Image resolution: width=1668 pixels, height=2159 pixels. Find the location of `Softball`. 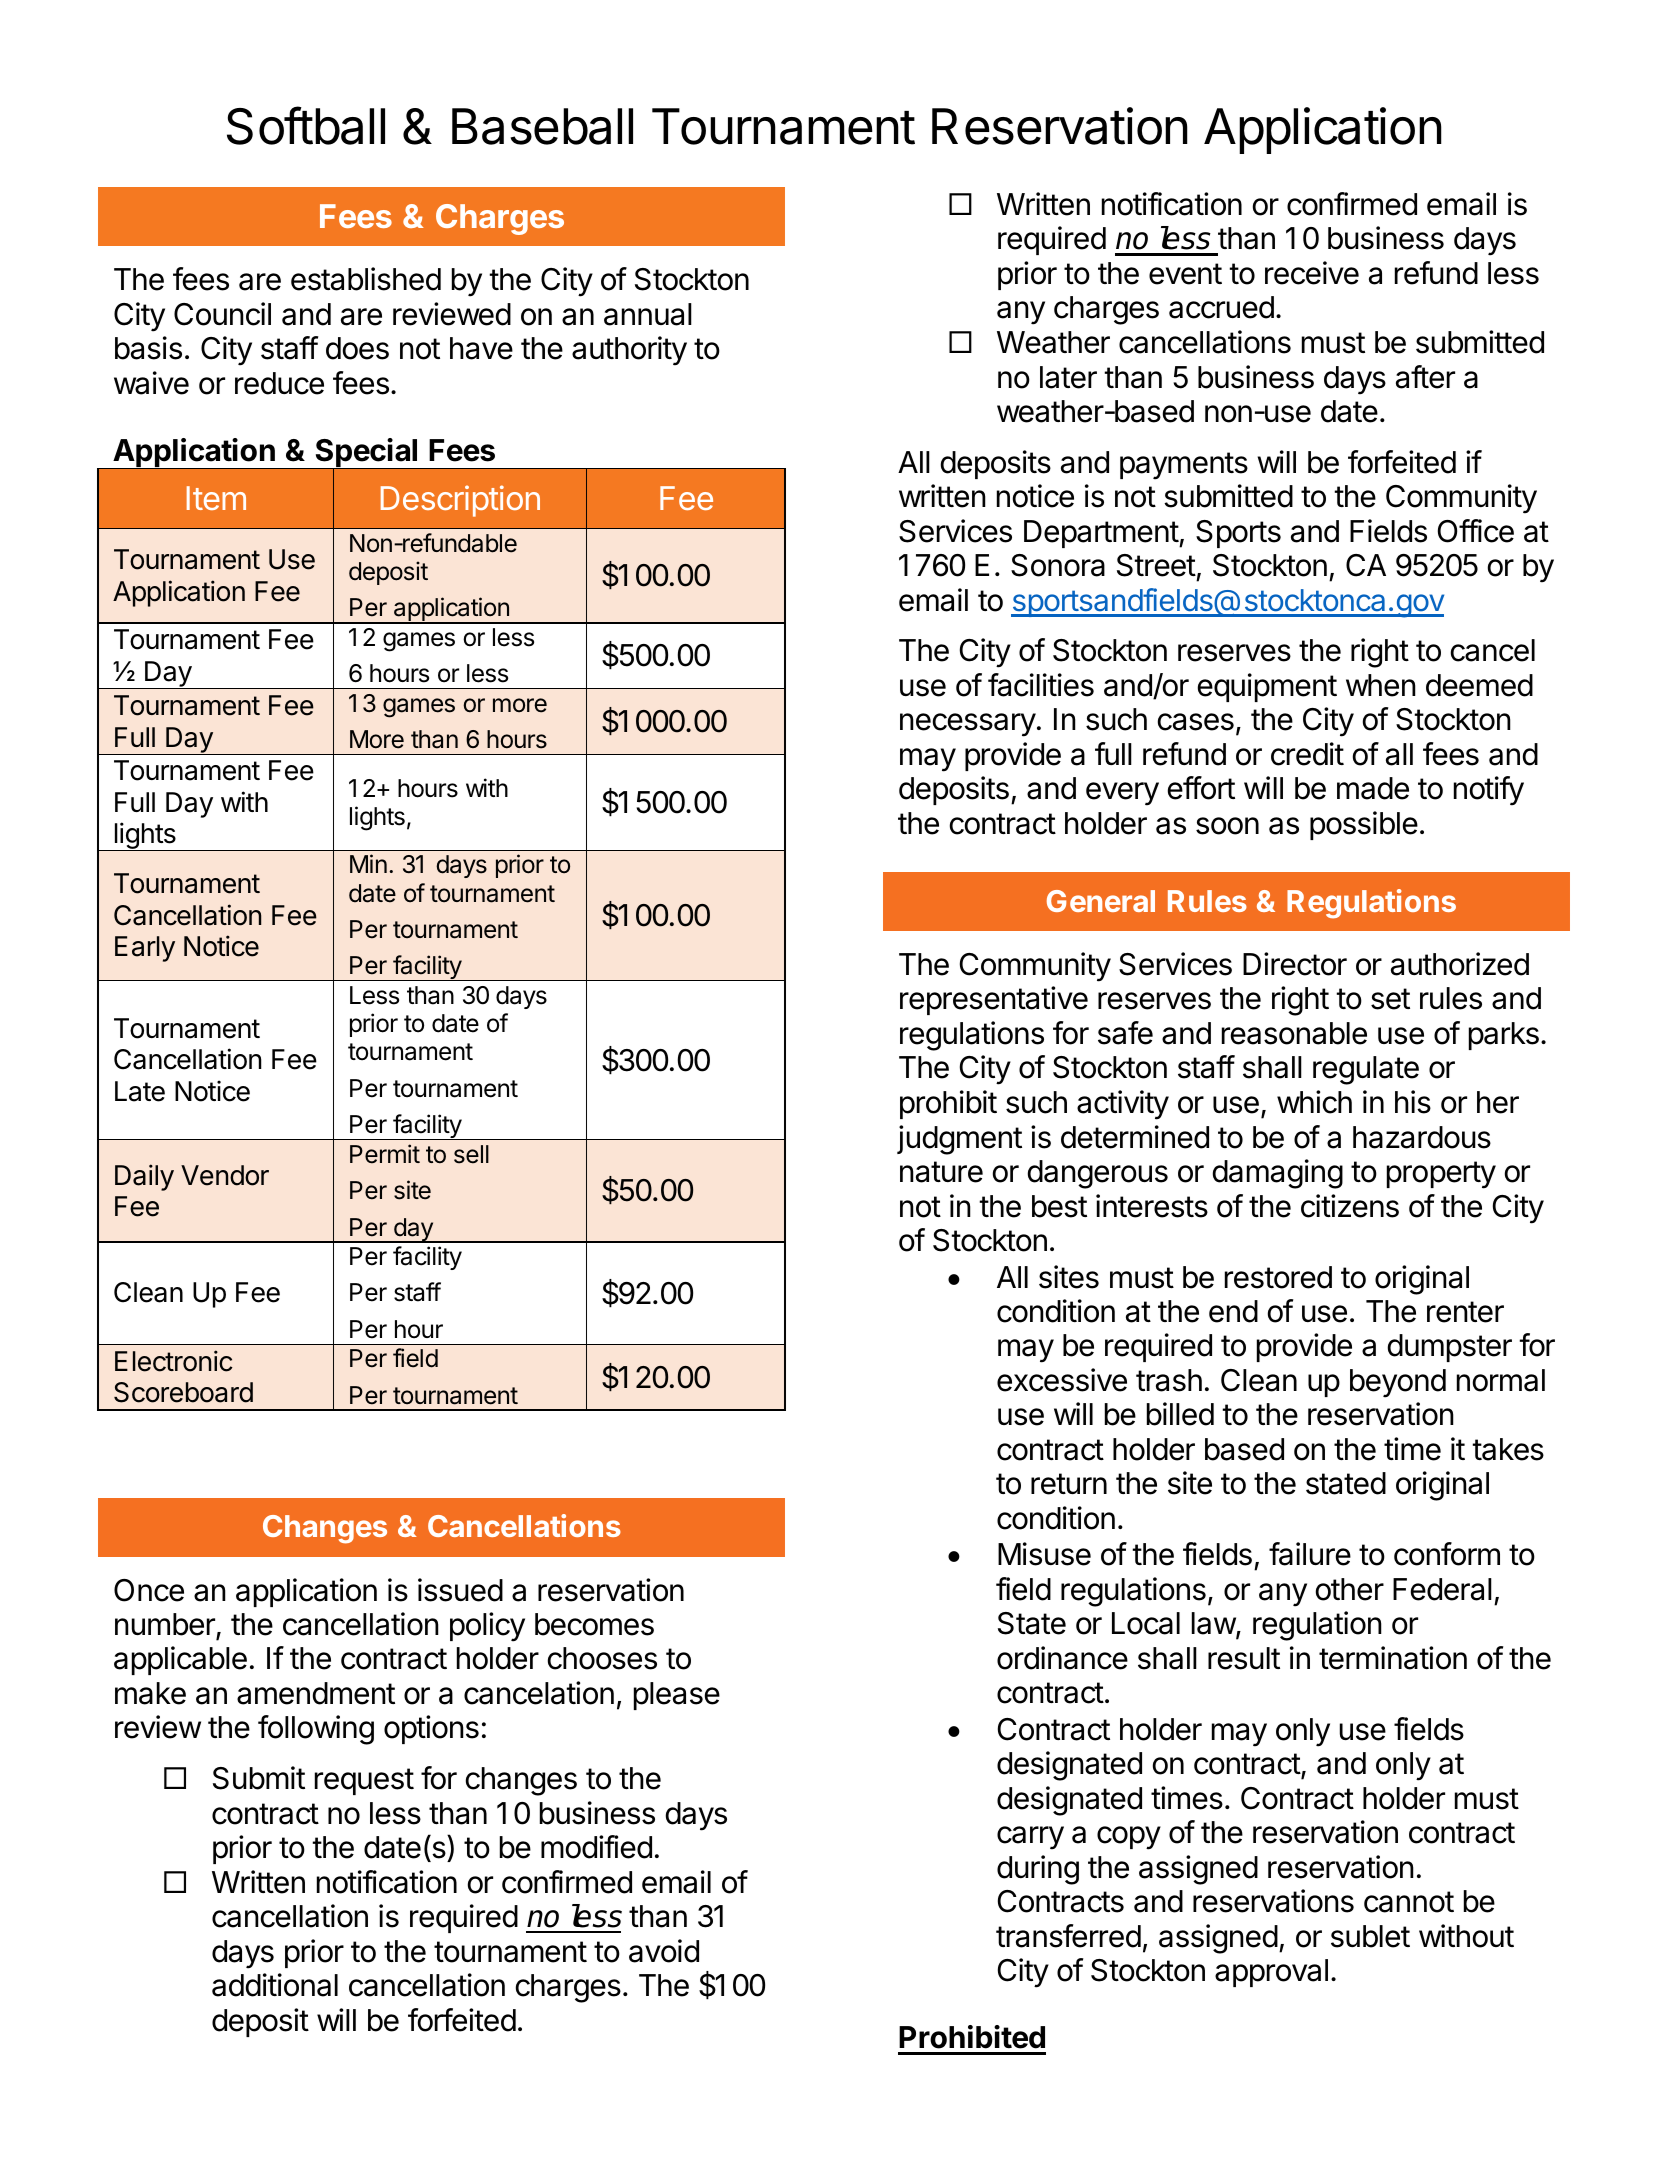

Softball is located at coordinates (306, 125).
